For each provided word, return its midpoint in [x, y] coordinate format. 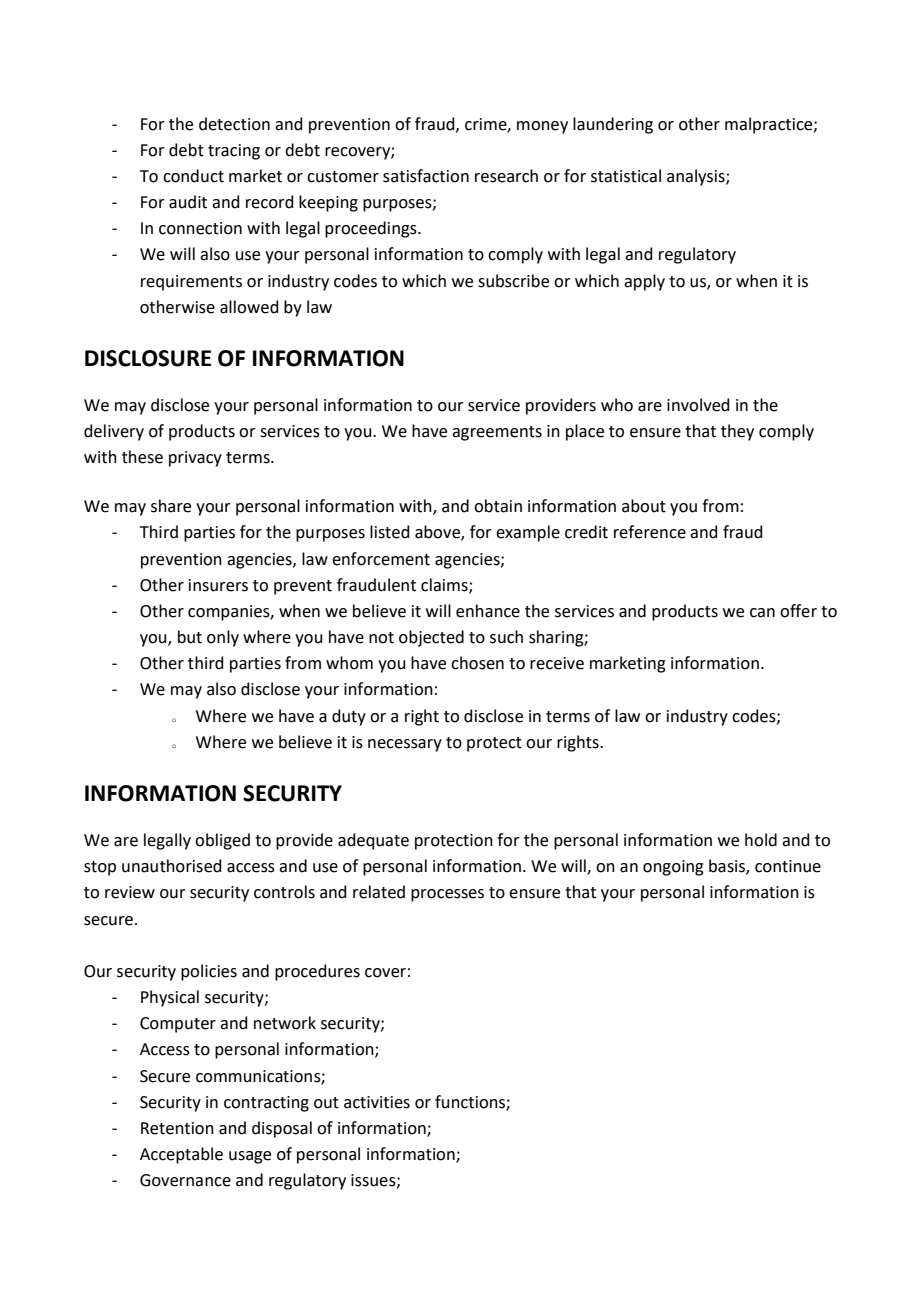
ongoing [673, 868]
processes [447, 895]
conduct [193, 176]
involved [698, 405]
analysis [697, 177]
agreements [497, 433]
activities [377, 1102]
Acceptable [181, 1155]
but [190, 637]
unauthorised [172, 866]
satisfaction [426, 176]
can [762, 613]
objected [431, 638]
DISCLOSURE [148, 358]
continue [788, 866]
